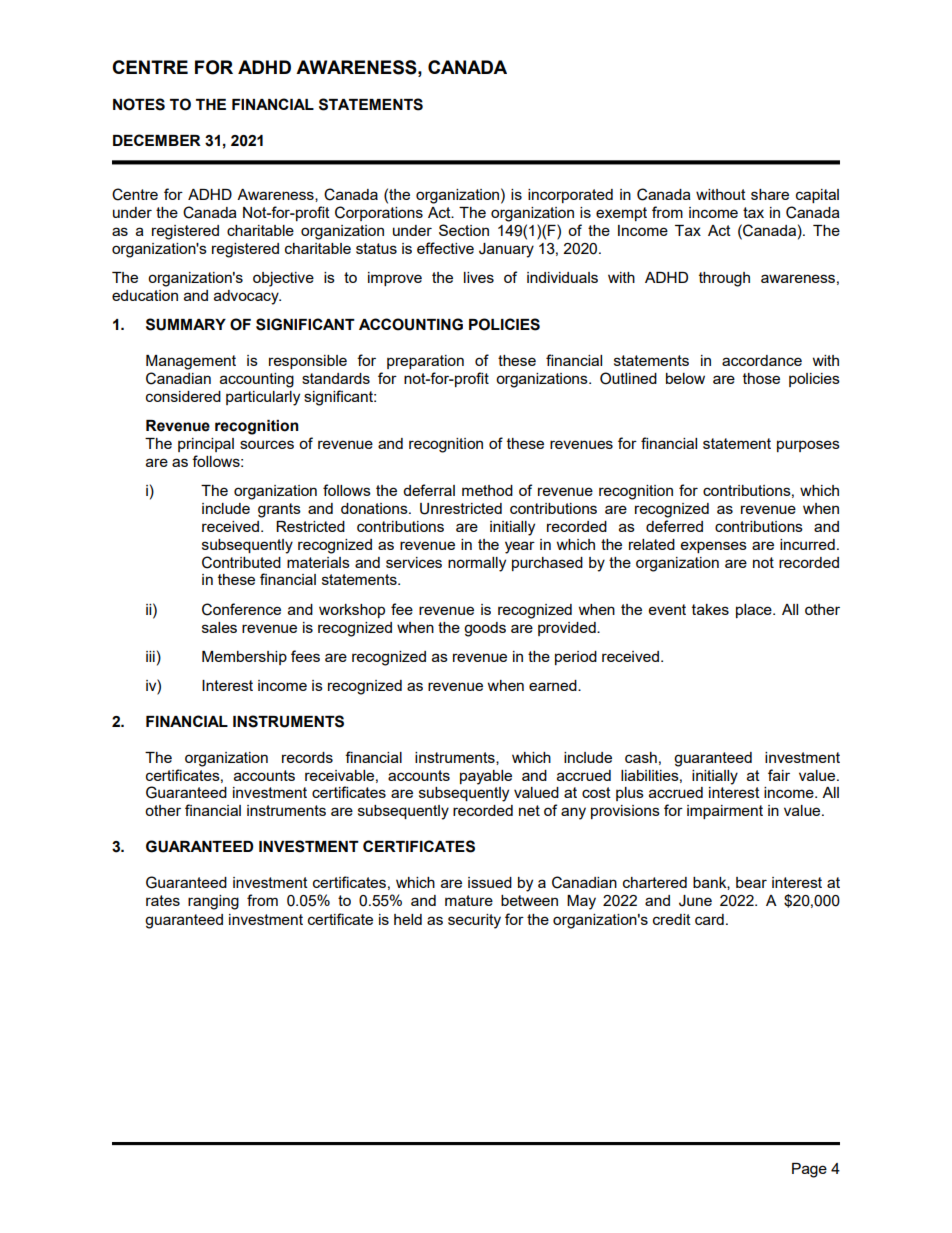 This image has height=1233, width=952. I want to click on ranging, so click(213, 902).
